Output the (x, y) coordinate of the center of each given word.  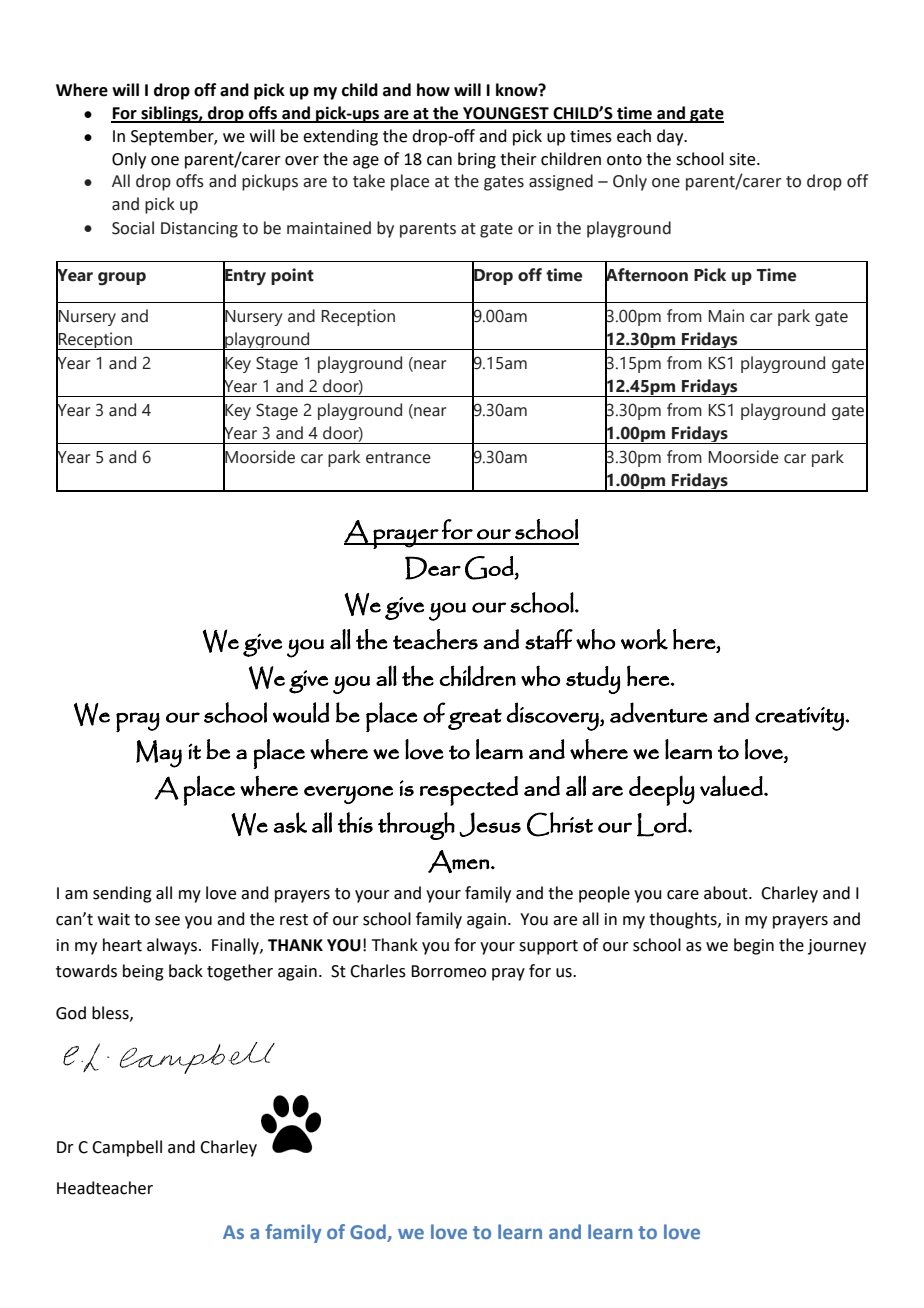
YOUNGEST (506, 114)
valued (732, 785)
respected (469, 791)
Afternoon (646, 274)
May (159, 754)
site (743, 159)
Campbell (127, 1148)
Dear (433, 568)
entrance (398, 458)
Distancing (199, 230)
